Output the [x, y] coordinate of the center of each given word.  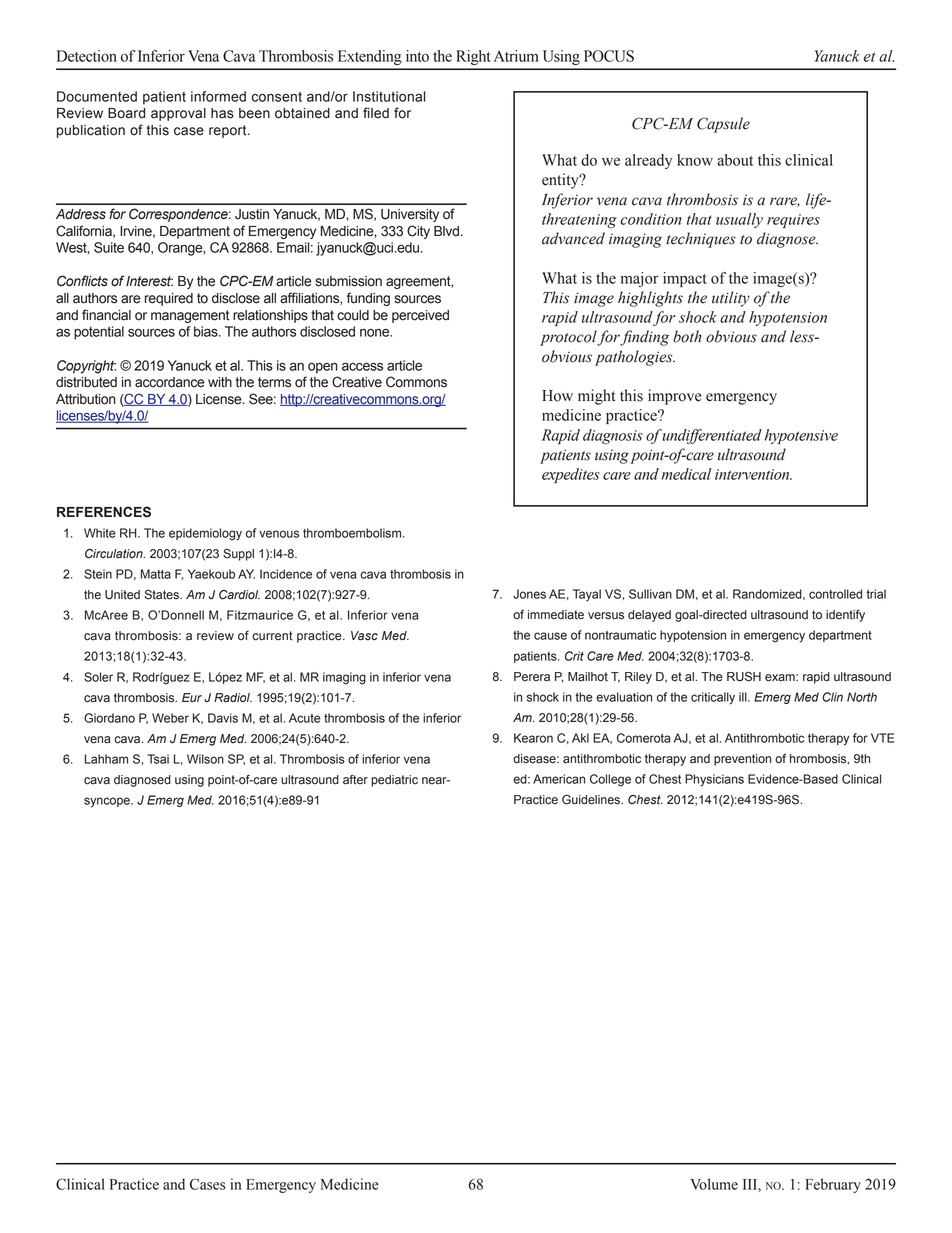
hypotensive [801, 436]
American [559, 779]
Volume [714, 1184]
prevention [742, 760]
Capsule [723, 125]
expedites [571, 475]
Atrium [516, 56]
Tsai [158, 759]
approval [178, 114]
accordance [170, 382]
